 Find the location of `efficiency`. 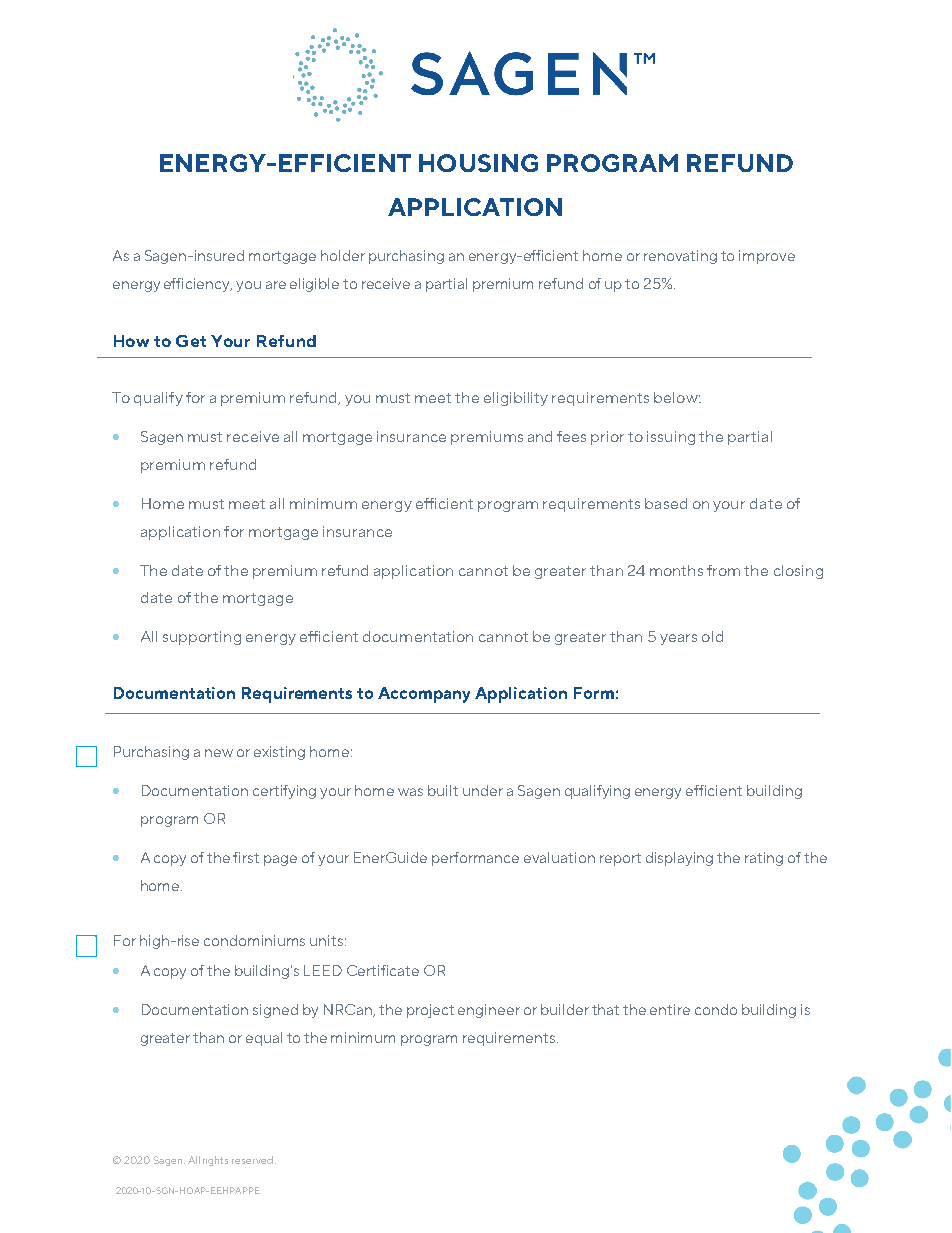

efficiency is located at coordinates (198, 285).
